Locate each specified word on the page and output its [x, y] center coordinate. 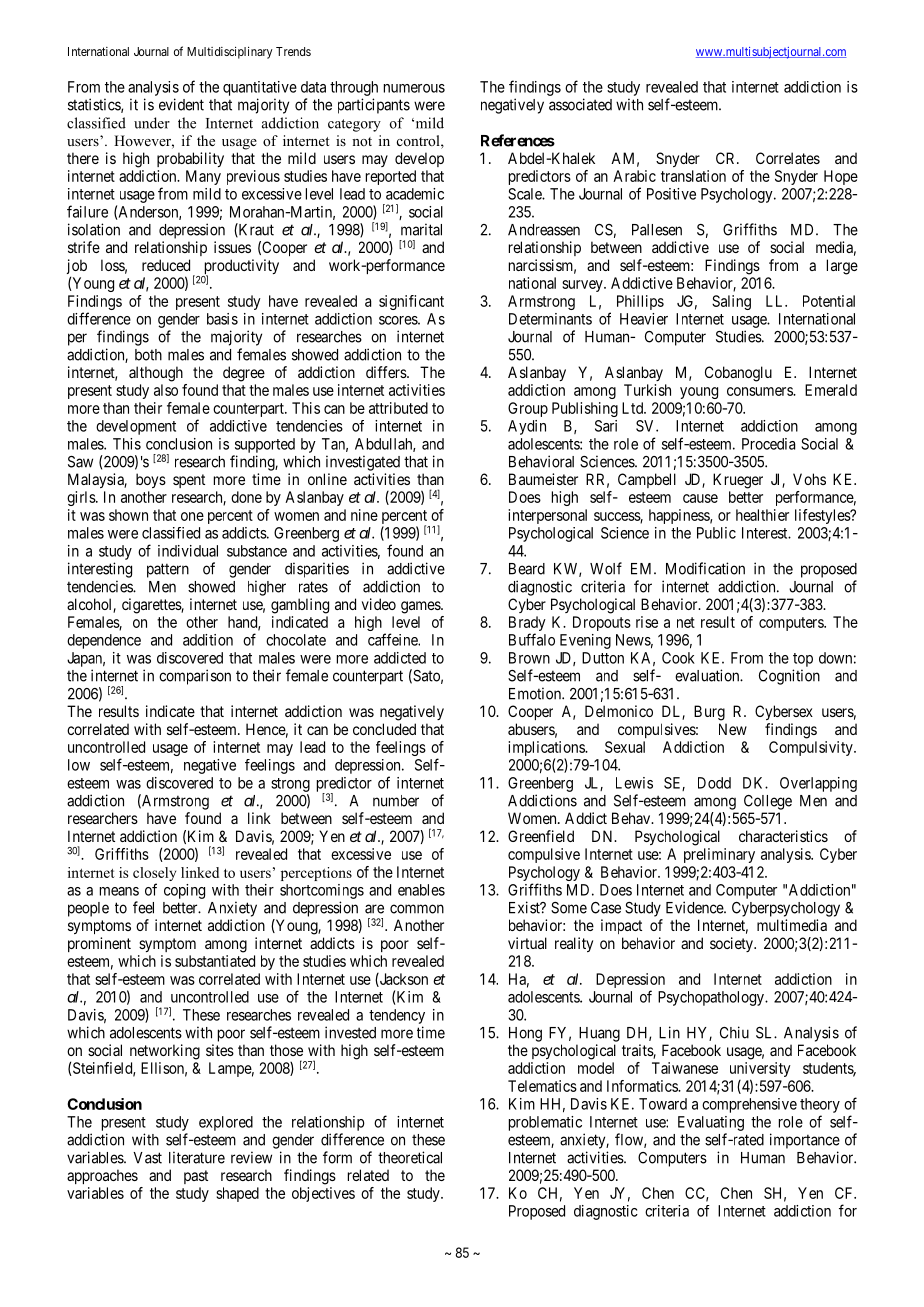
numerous [414, 88]
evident [181, 104]
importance [805, 1141]
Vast [147, 1158]
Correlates [788, 158]
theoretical [410, 1157]
